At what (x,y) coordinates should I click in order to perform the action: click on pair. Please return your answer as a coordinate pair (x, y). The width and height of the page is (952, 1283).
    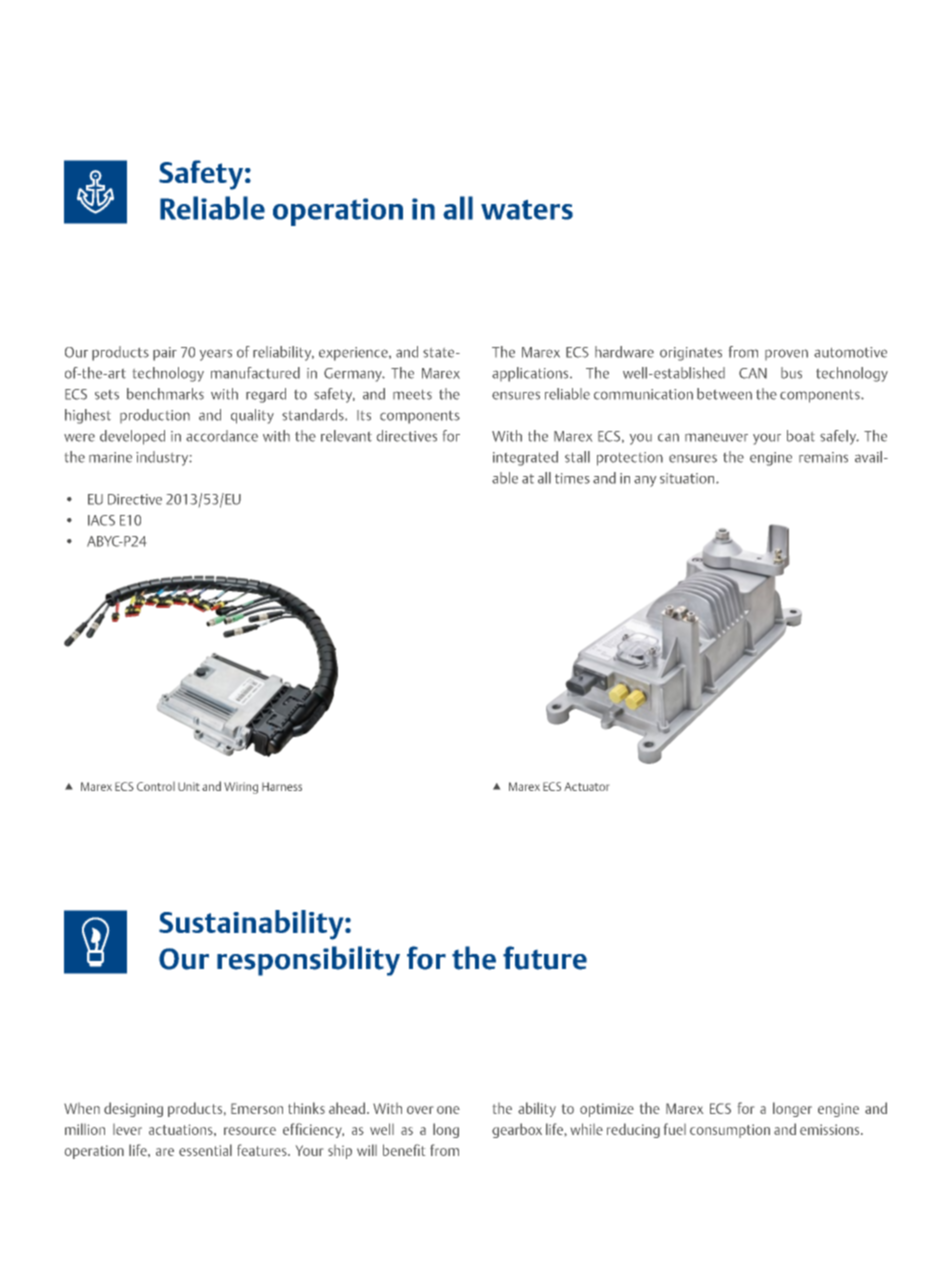
    Looking at the image, I should click on (165, 354).
